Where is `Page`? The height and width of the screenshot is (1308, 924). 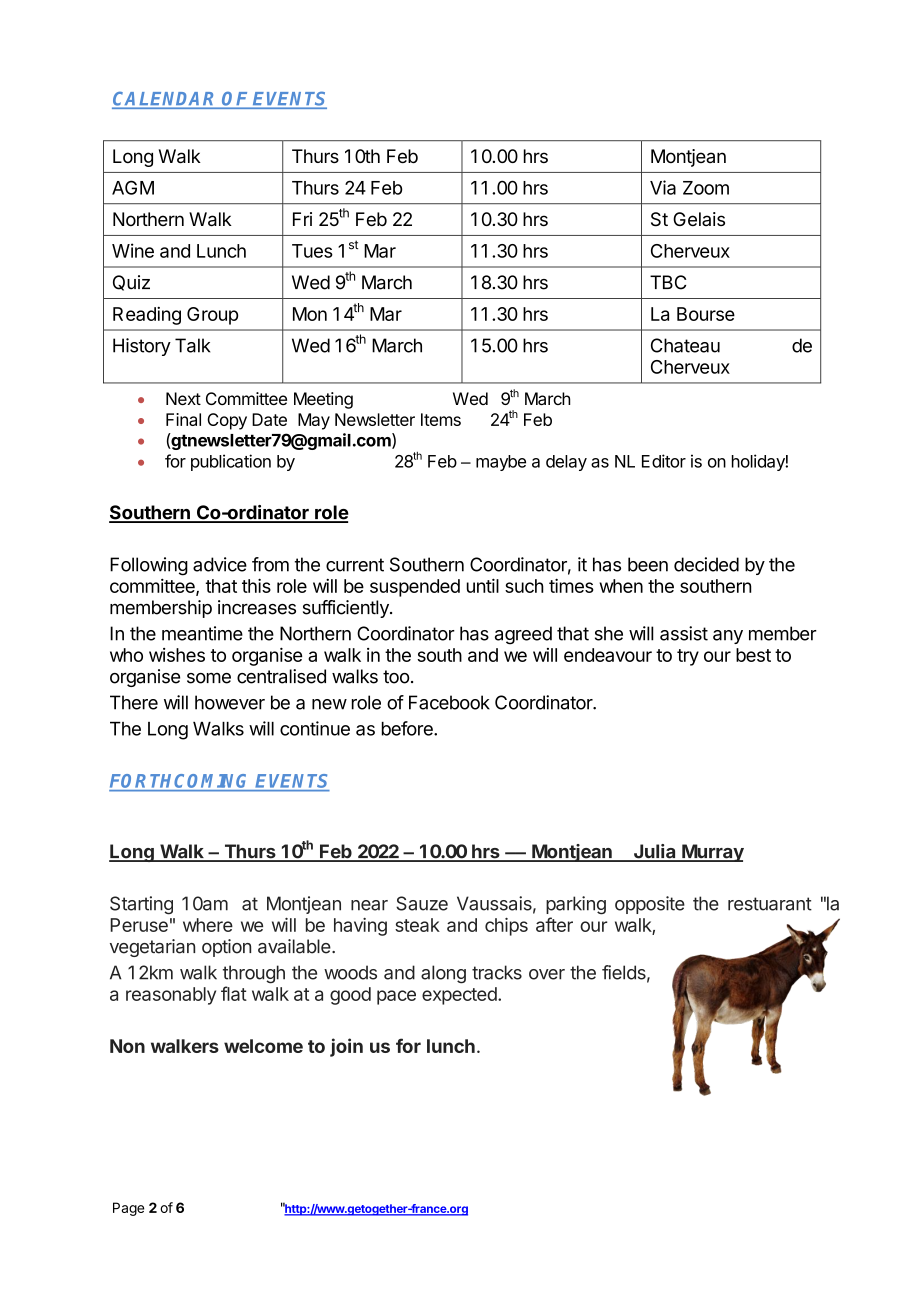 Page is located at coordinates (128, 1209).
